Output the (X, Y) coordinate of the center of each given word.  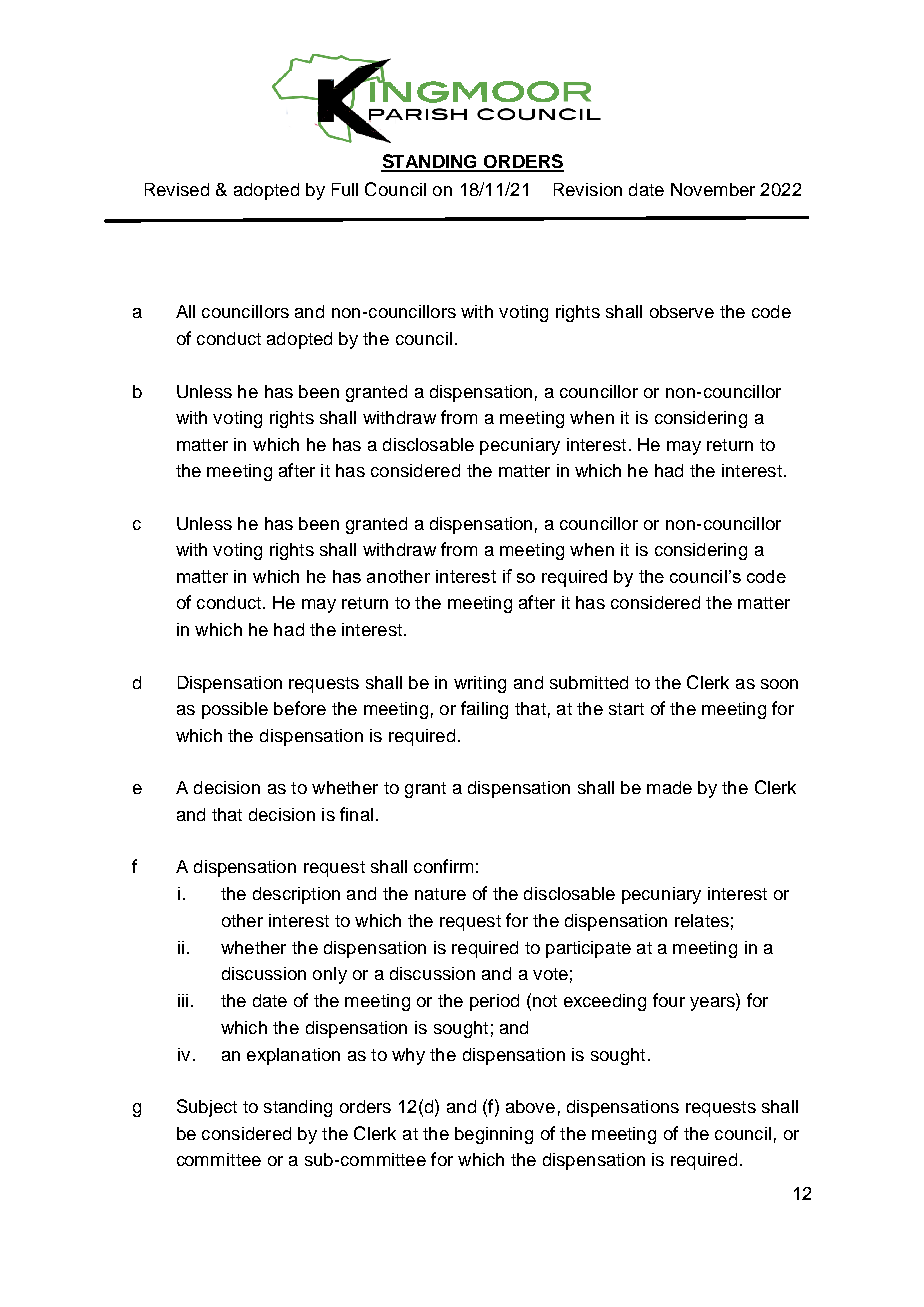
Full (345, 189)
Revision (588, 189)
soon (779, 684)
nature (440, 894)
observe (682, 311)
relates (702, 920)
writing (480, 684)
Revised (177, 189)
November (713, 189)
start (626, 709)
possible (235, 710)
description (296, 895)
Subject (207, 1108)
